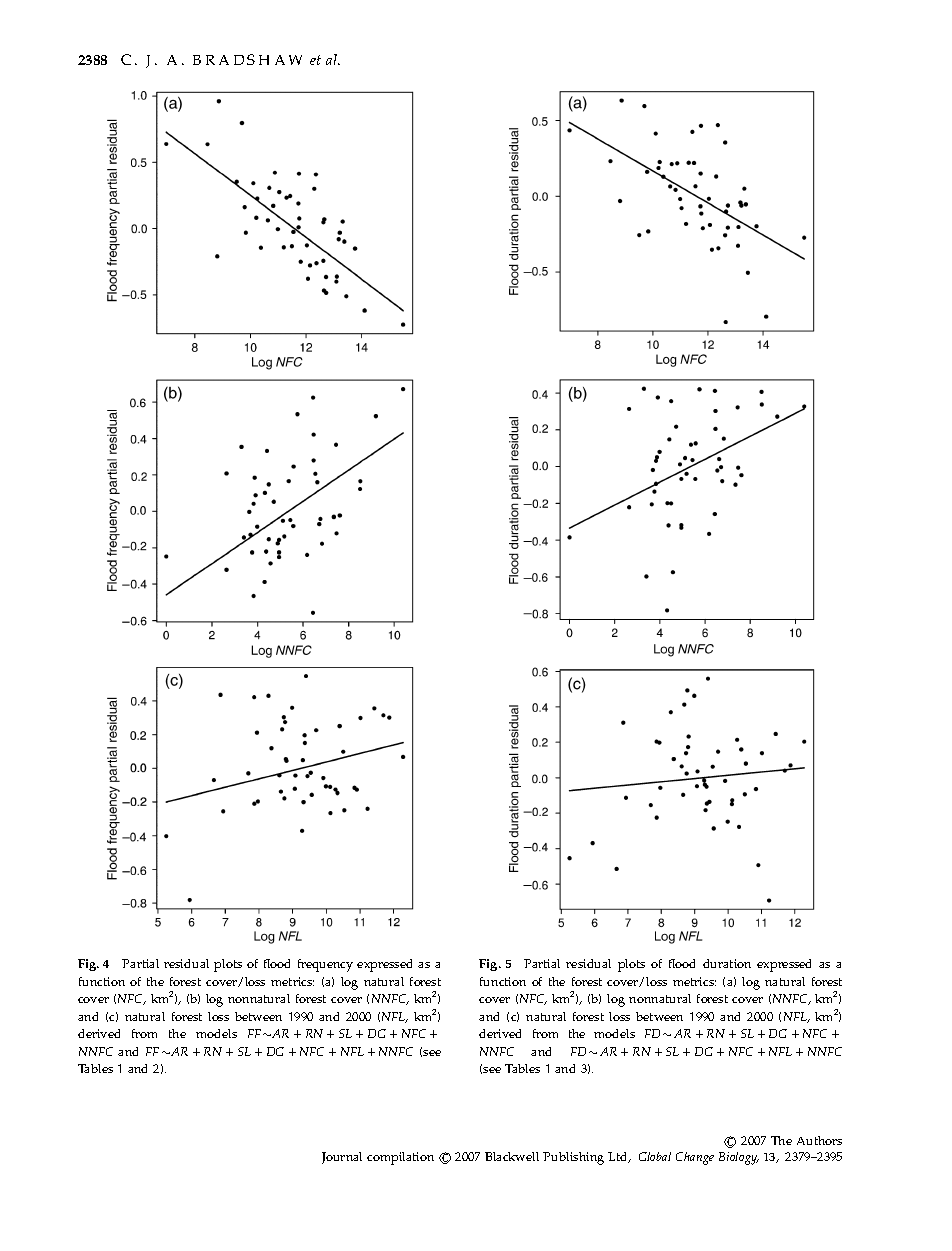  Describe the element at coordinates (727, 963) in the document. I see `duration` at that location.
